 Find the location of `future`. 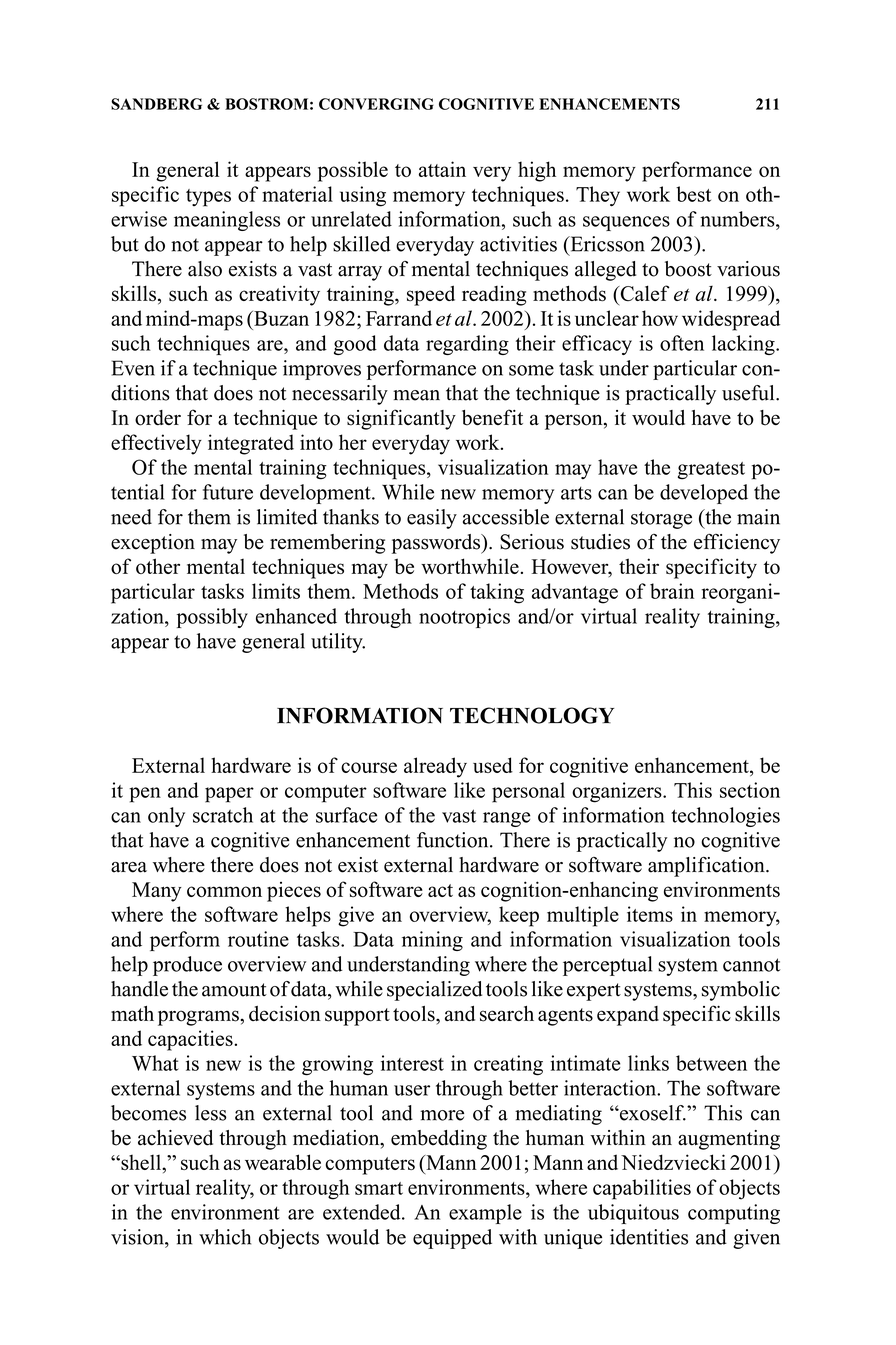

future is located at coordinates (228, 492).
